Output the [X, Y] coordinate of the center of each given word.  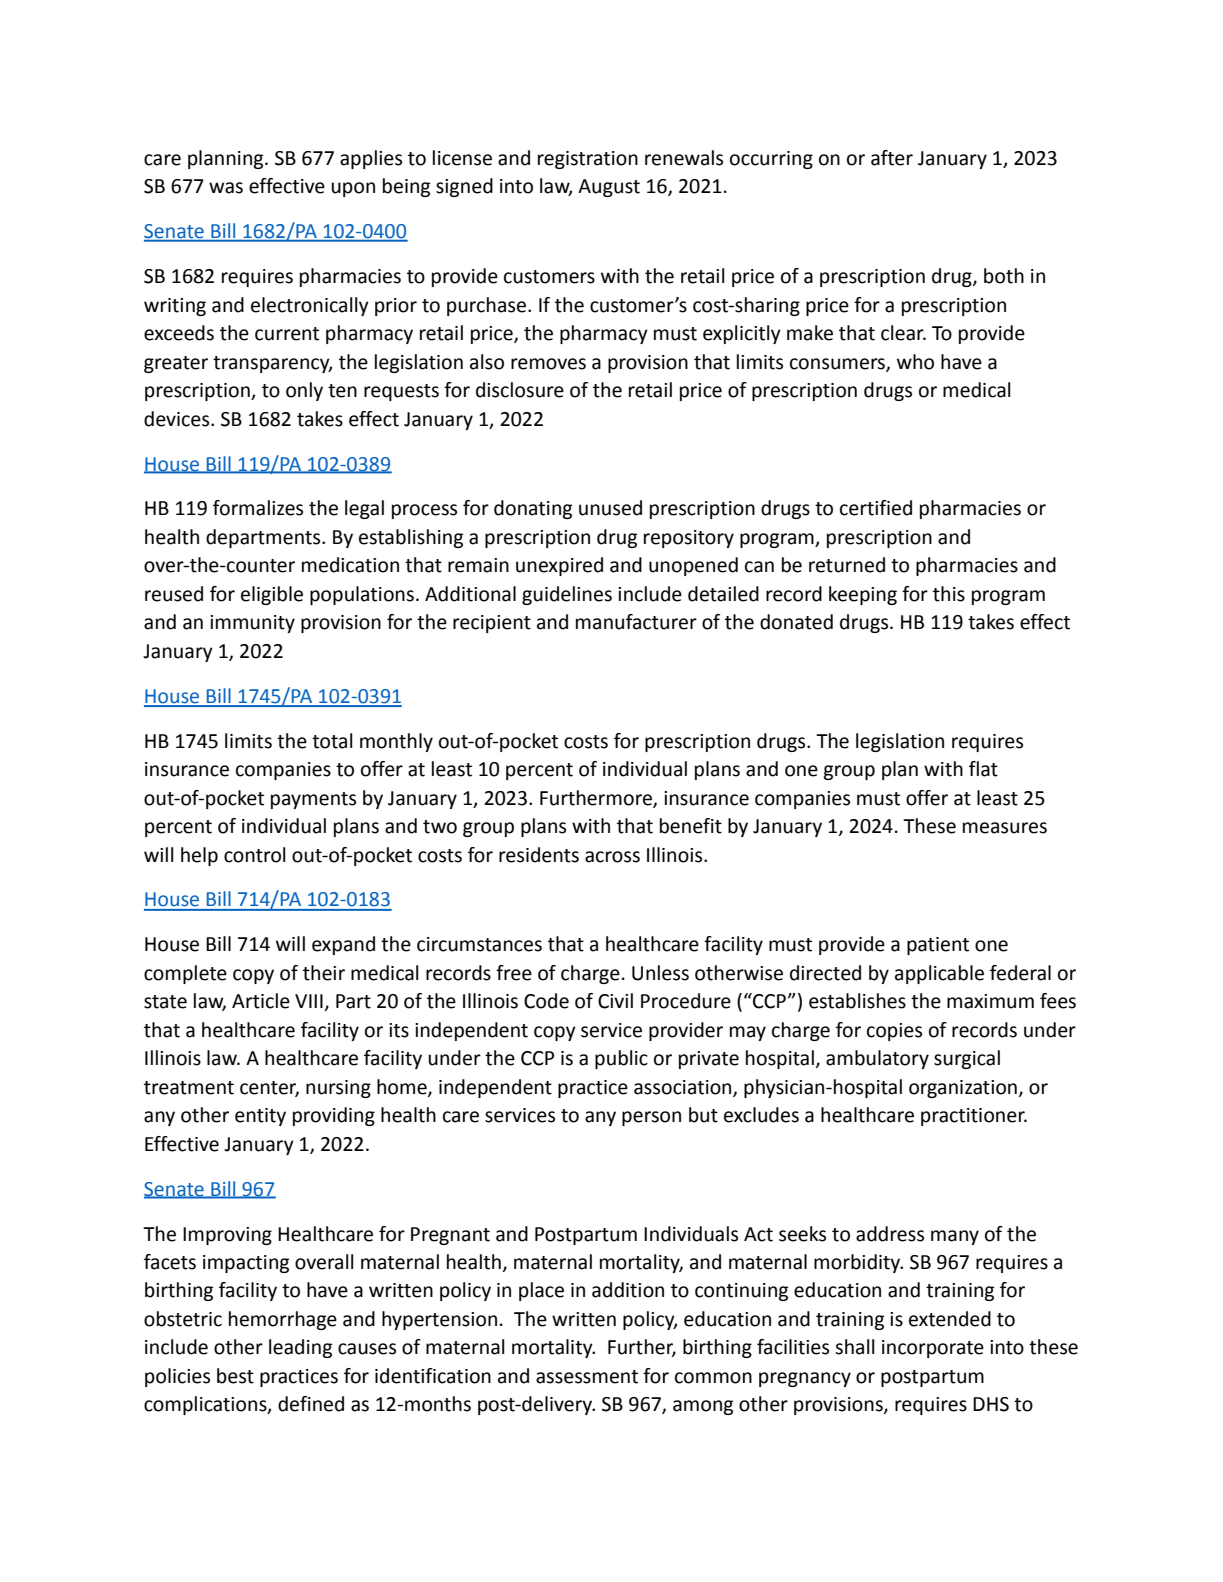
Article [261, 1001]
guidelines [567, 595]
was [226, 188]
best [235, 1376]
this [949, 594]
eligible [272, 595]
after [892, 158]
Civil [615, 1001]
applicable [939, 974]
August [609, 188]
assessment [587, 1377]
